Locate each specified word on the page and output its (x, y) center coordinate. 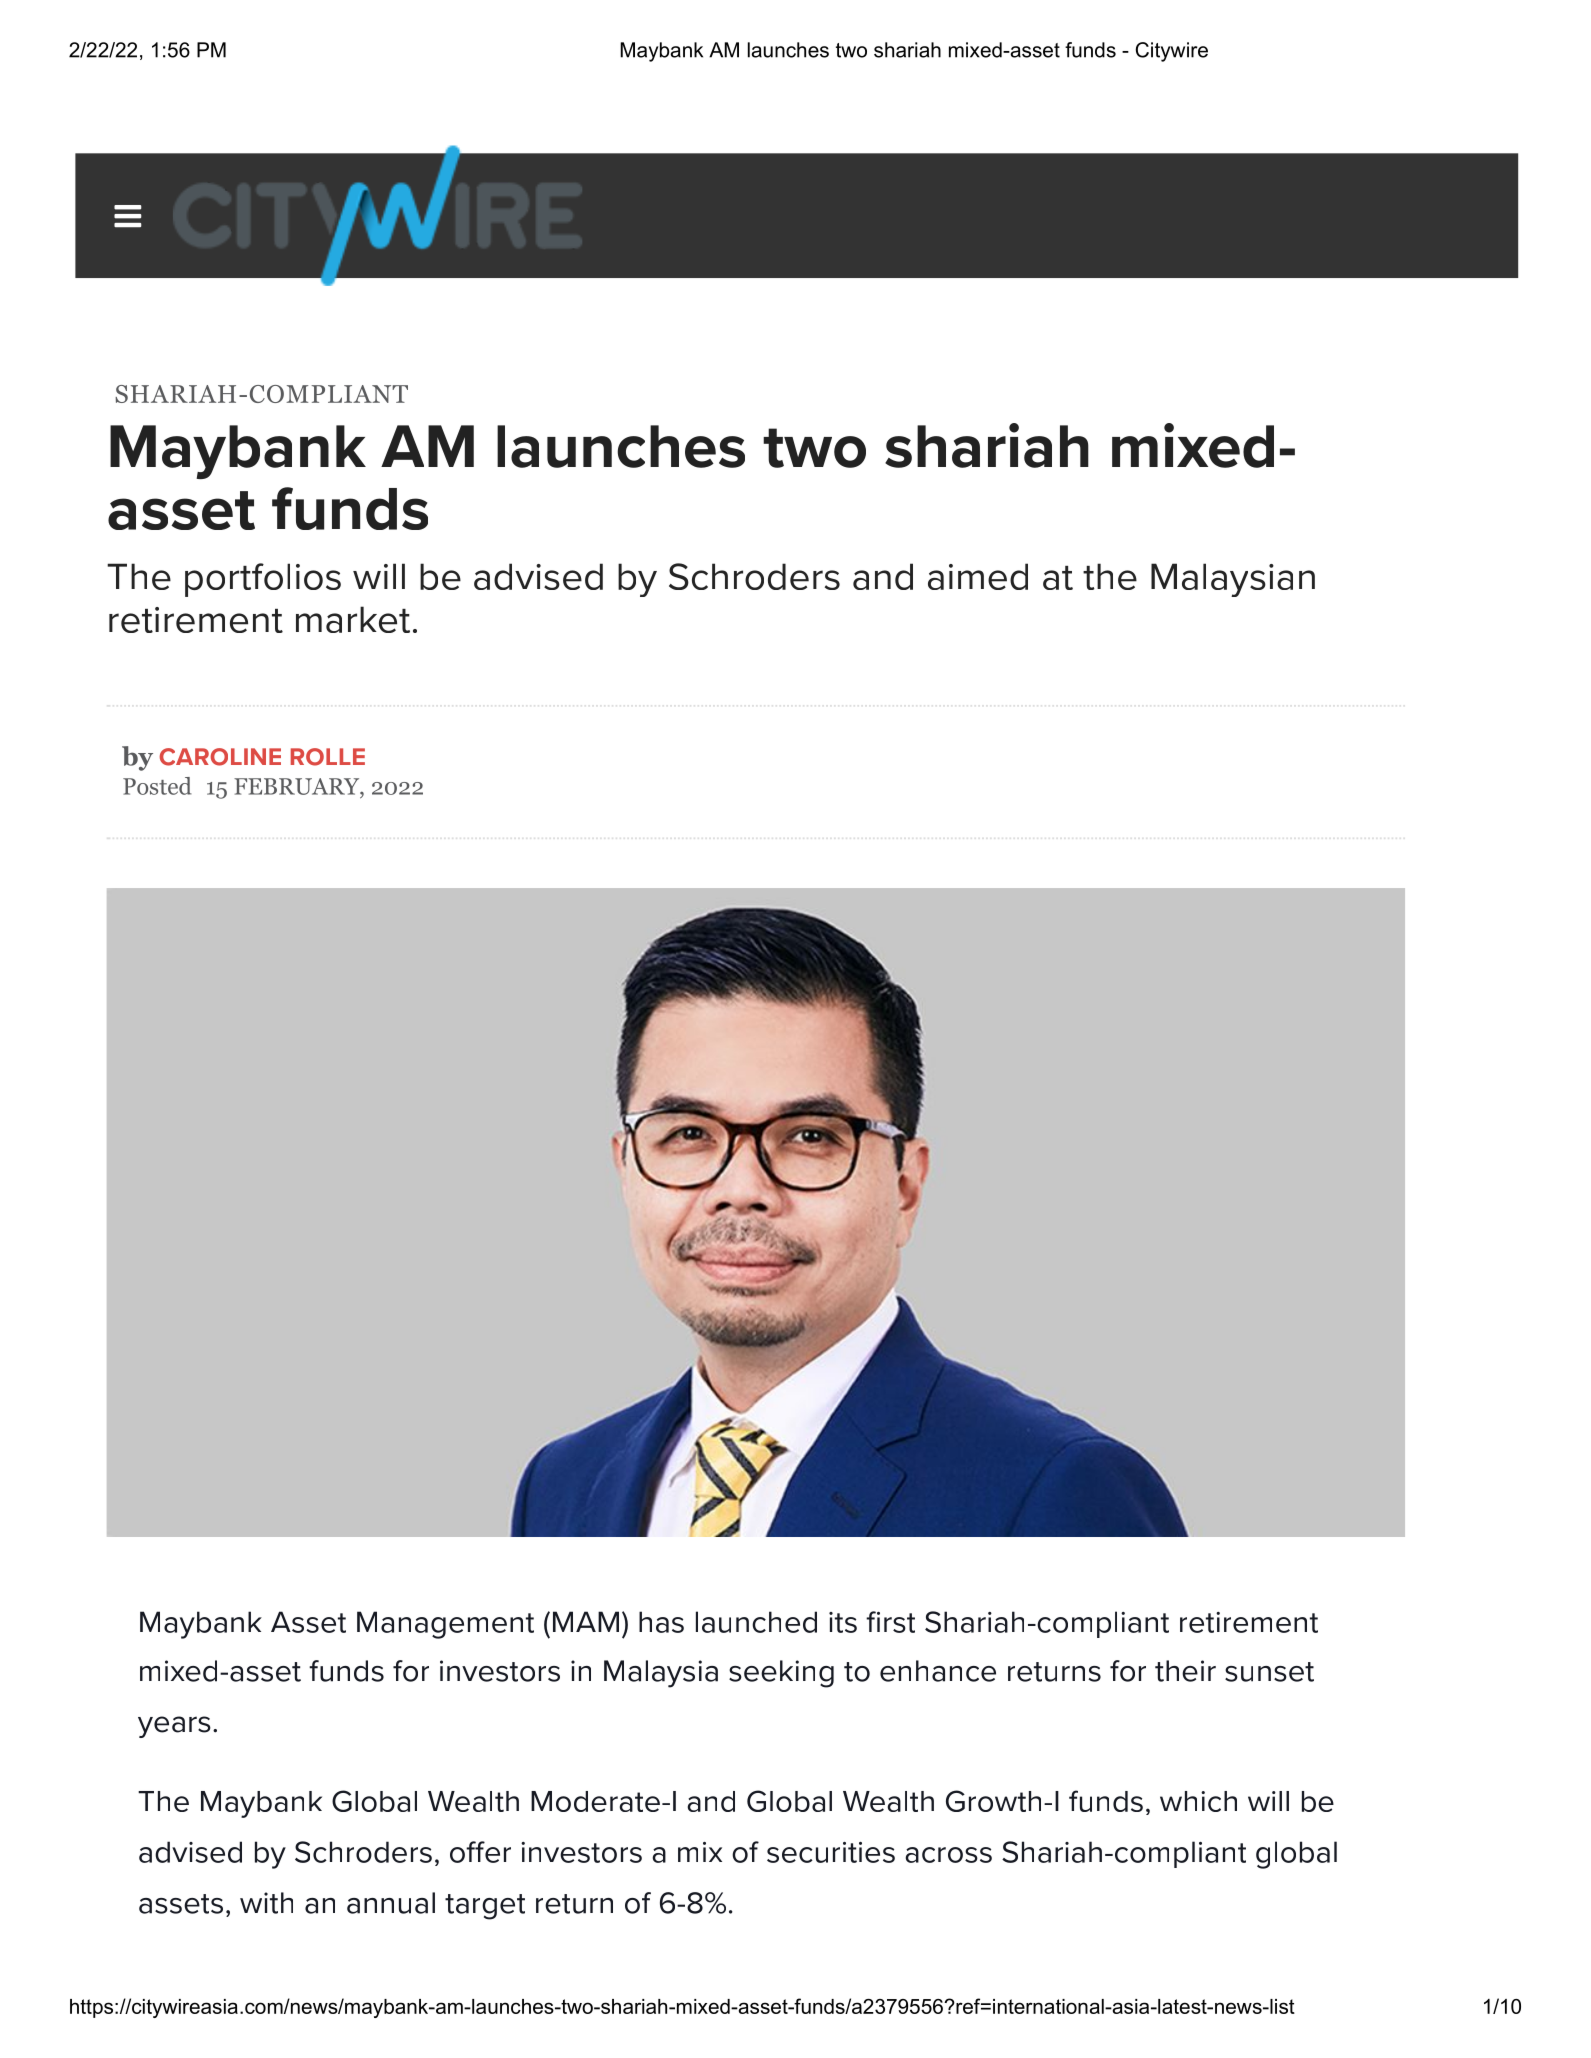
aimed (978, 576)
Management (445, 1625)
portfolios (263, 580)
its (843, 1622)
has (661, 1622)
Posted (157, 786)
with (266, 1903)
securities (831, 1852)
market (353, 619)
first (890, 1622)
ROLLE (328, 757)
